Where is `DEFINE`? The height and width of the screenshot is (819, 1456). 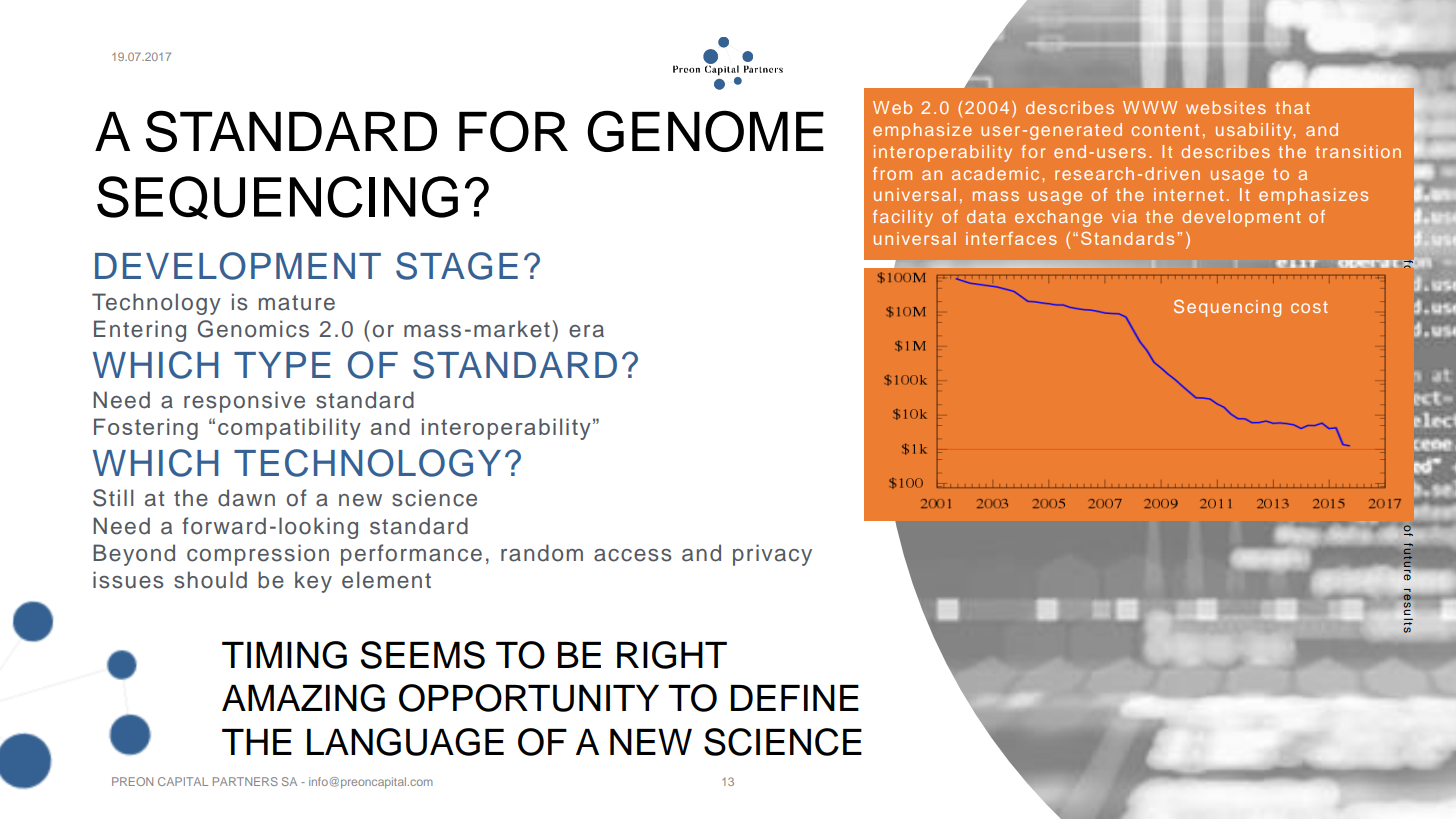
DEFINE is located at coordinates (795, 698).
